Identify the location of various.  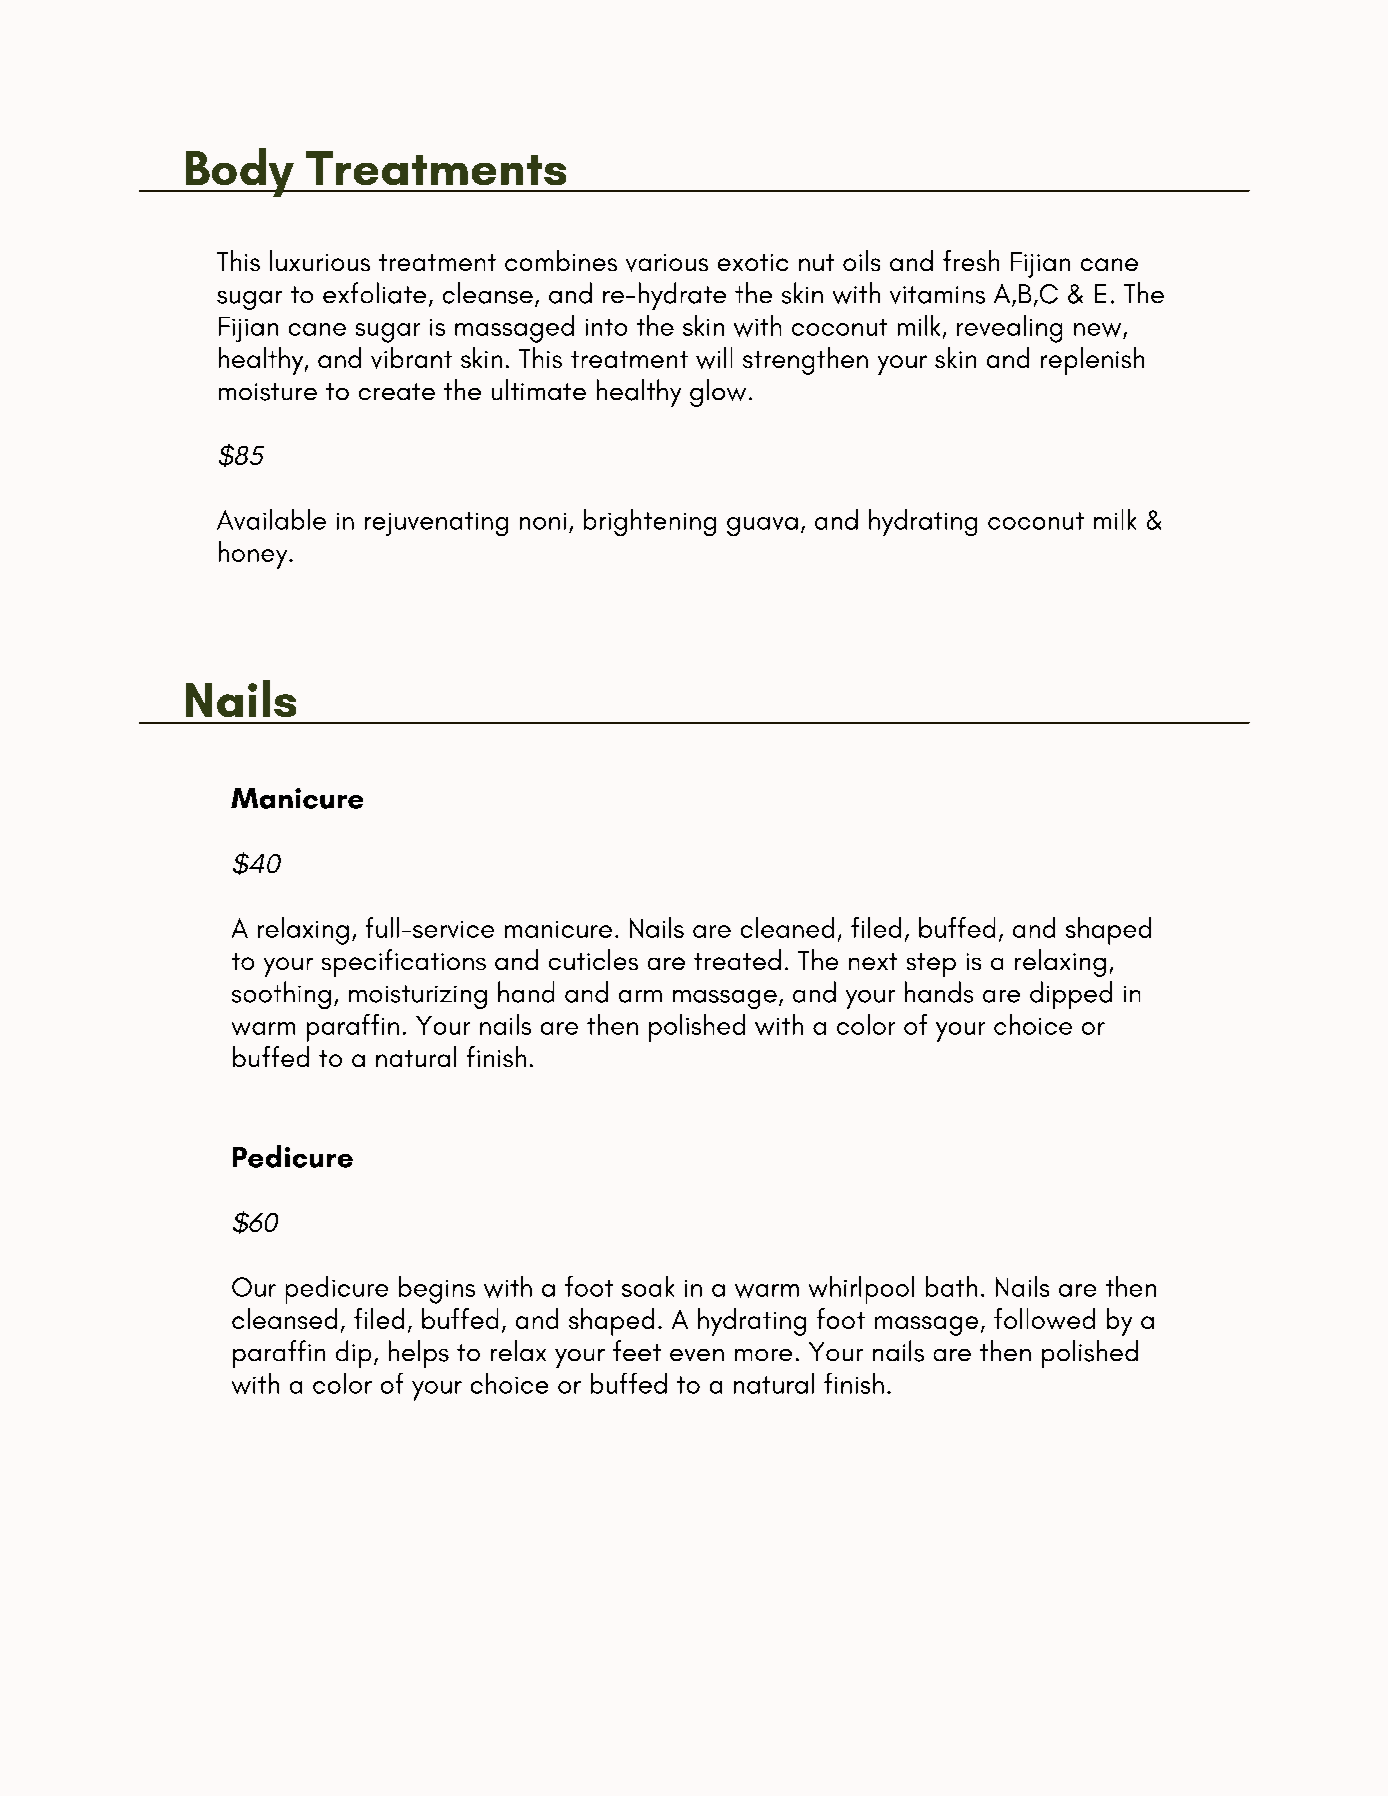
(667, 263).
